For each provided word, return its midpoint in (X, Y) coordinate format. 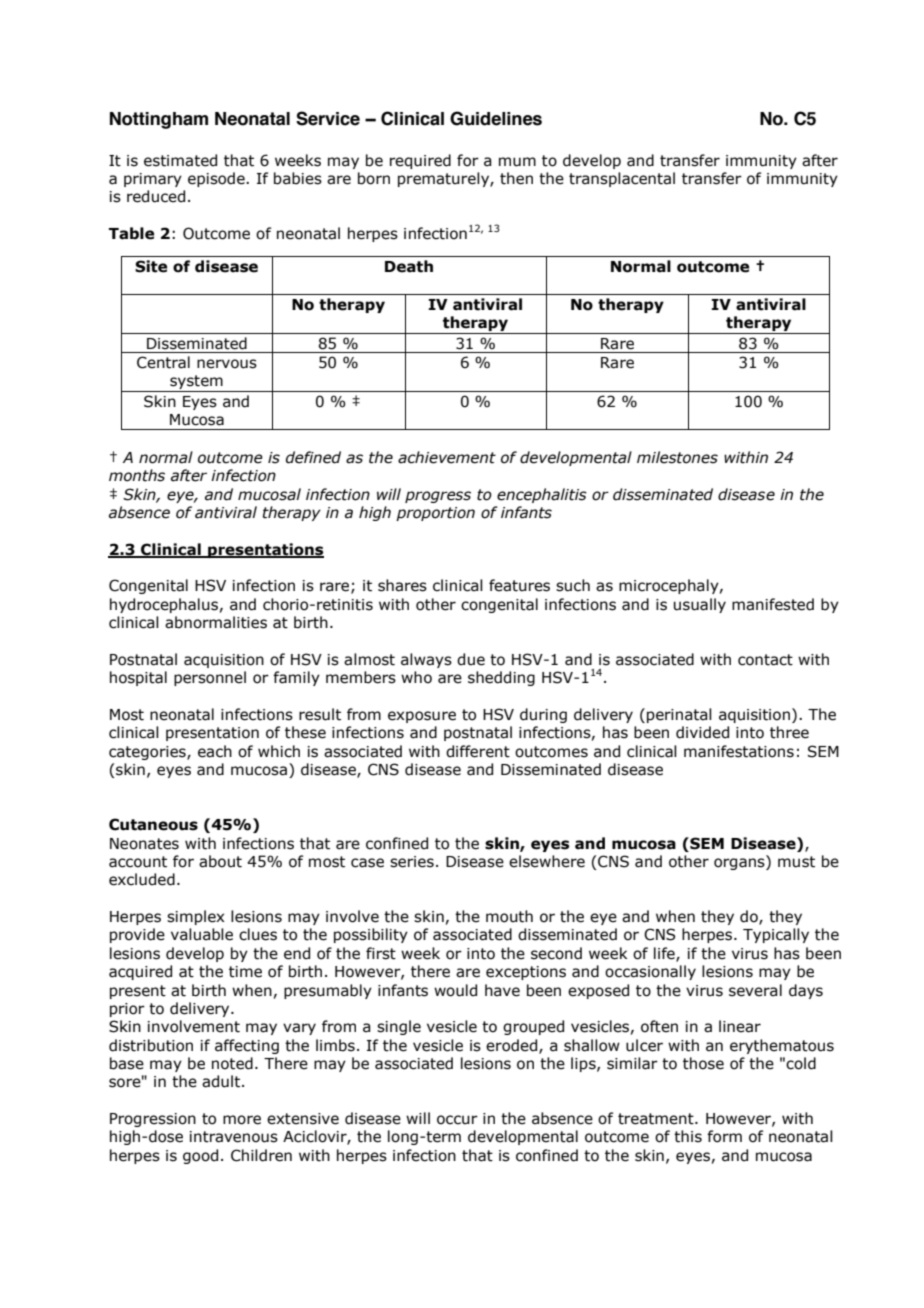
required (420, 161)
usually (700, 605)
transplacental (622, 179)
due (471, 659)
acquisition (224, 661)
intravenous (234, 1137)
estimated (180, 160)
